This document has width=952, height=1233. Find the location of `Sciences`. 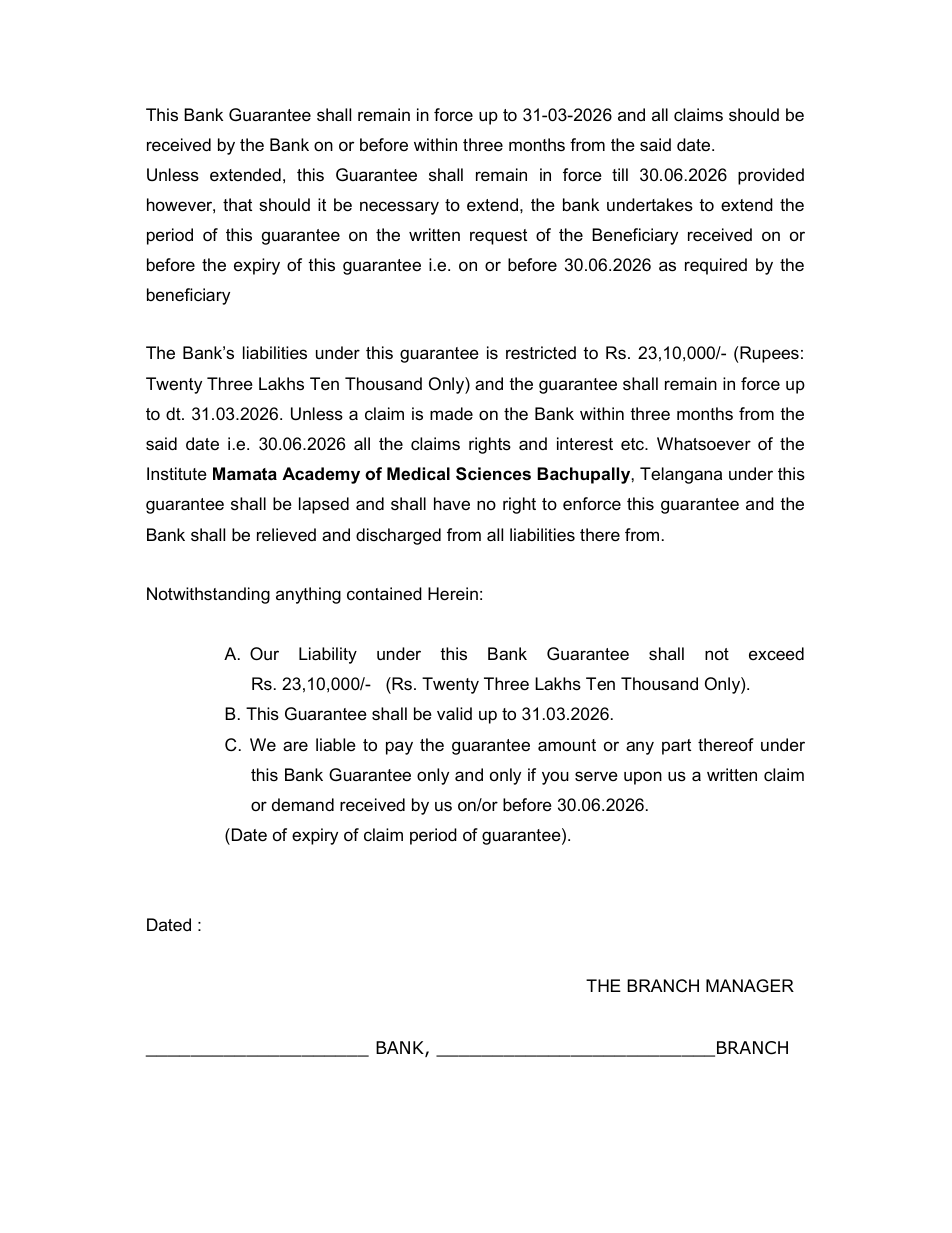

Sciences is located at coordinates (493, 474).
